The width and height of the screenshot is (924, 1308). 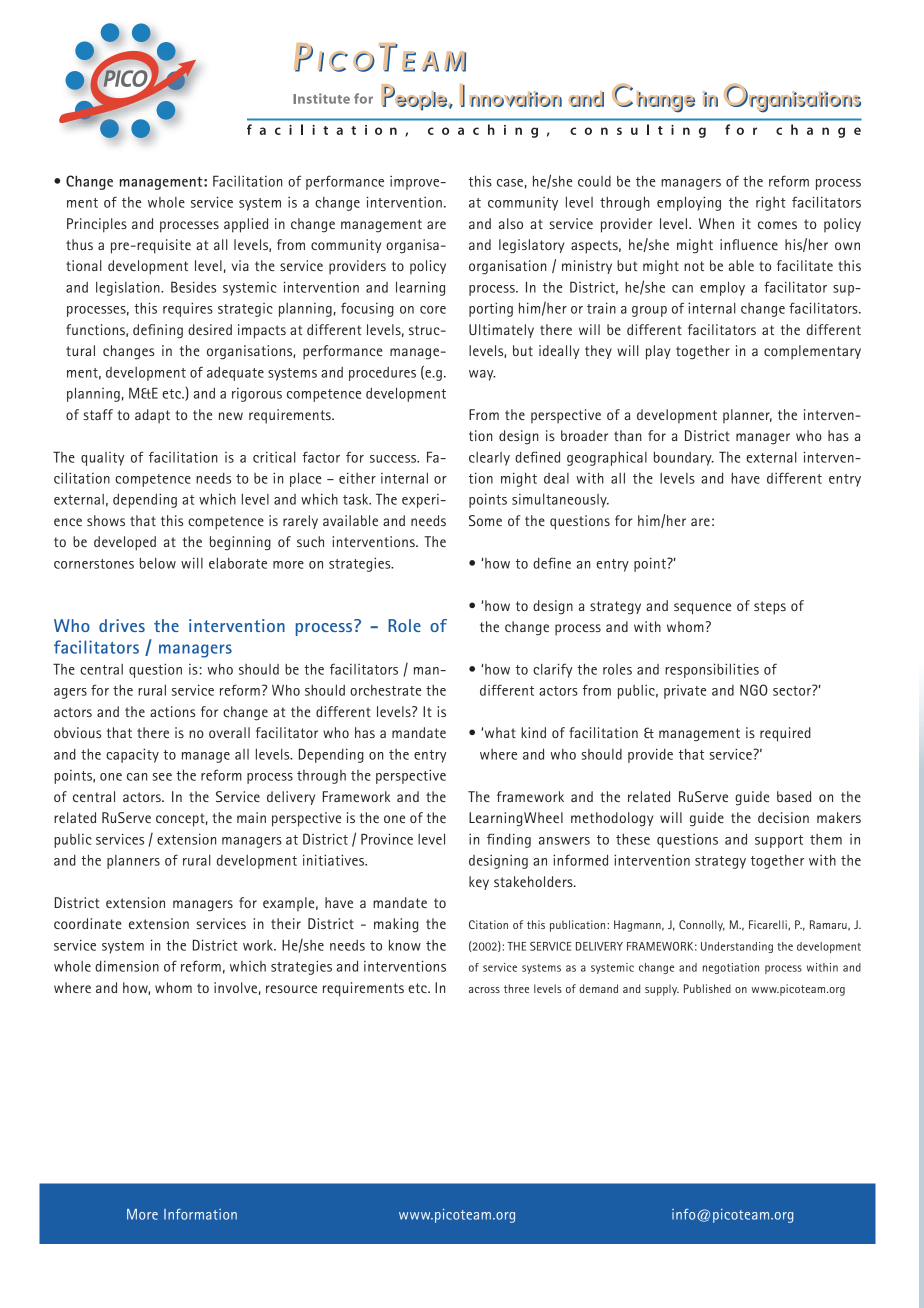 What do you see at coordinates (97, 225) in the screenshot?
I see `Principles` at bounding box center [97, 225].
